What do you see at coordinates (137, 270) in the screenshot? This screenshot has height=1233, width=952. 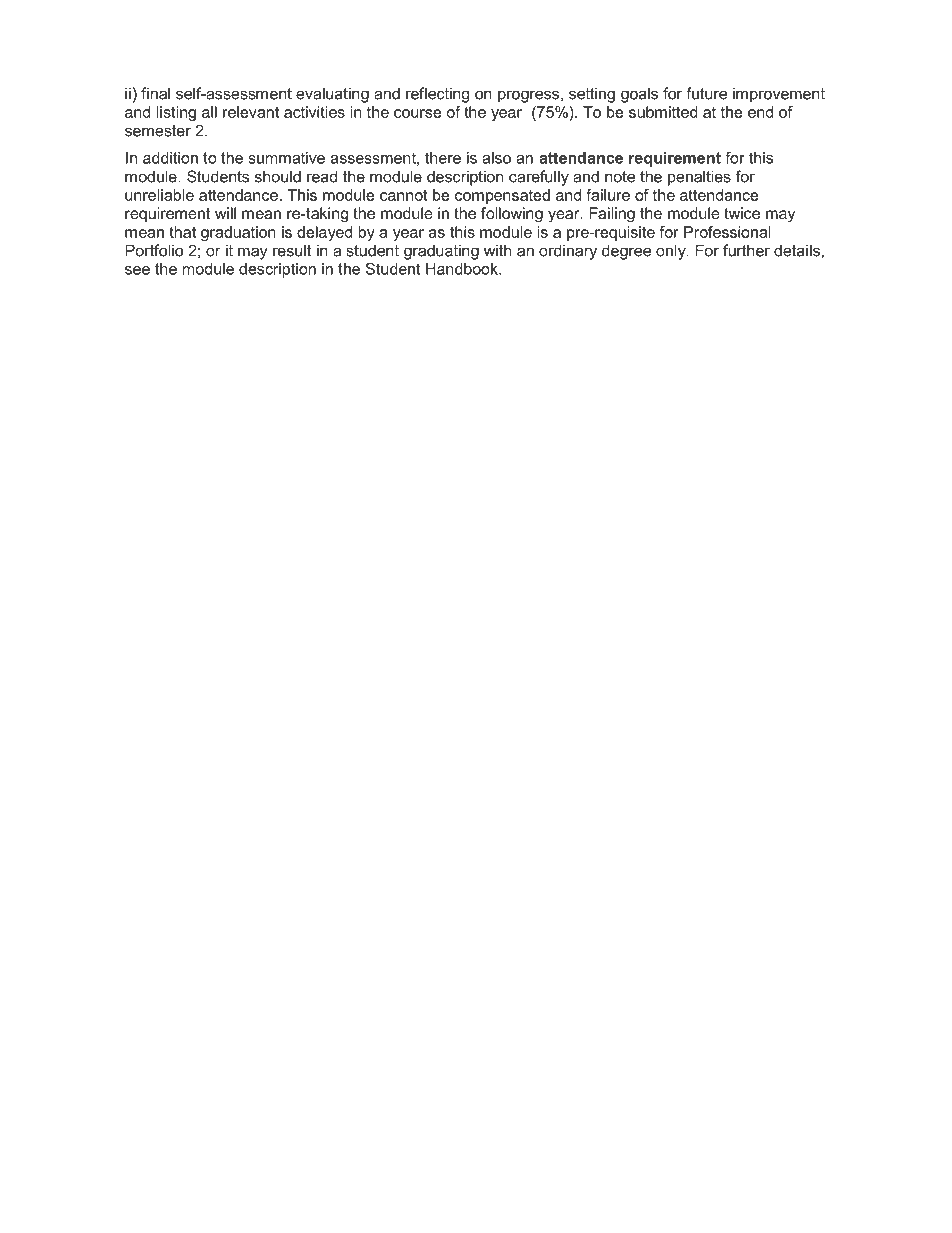 I see `see` at bounding box center [137, 270].
